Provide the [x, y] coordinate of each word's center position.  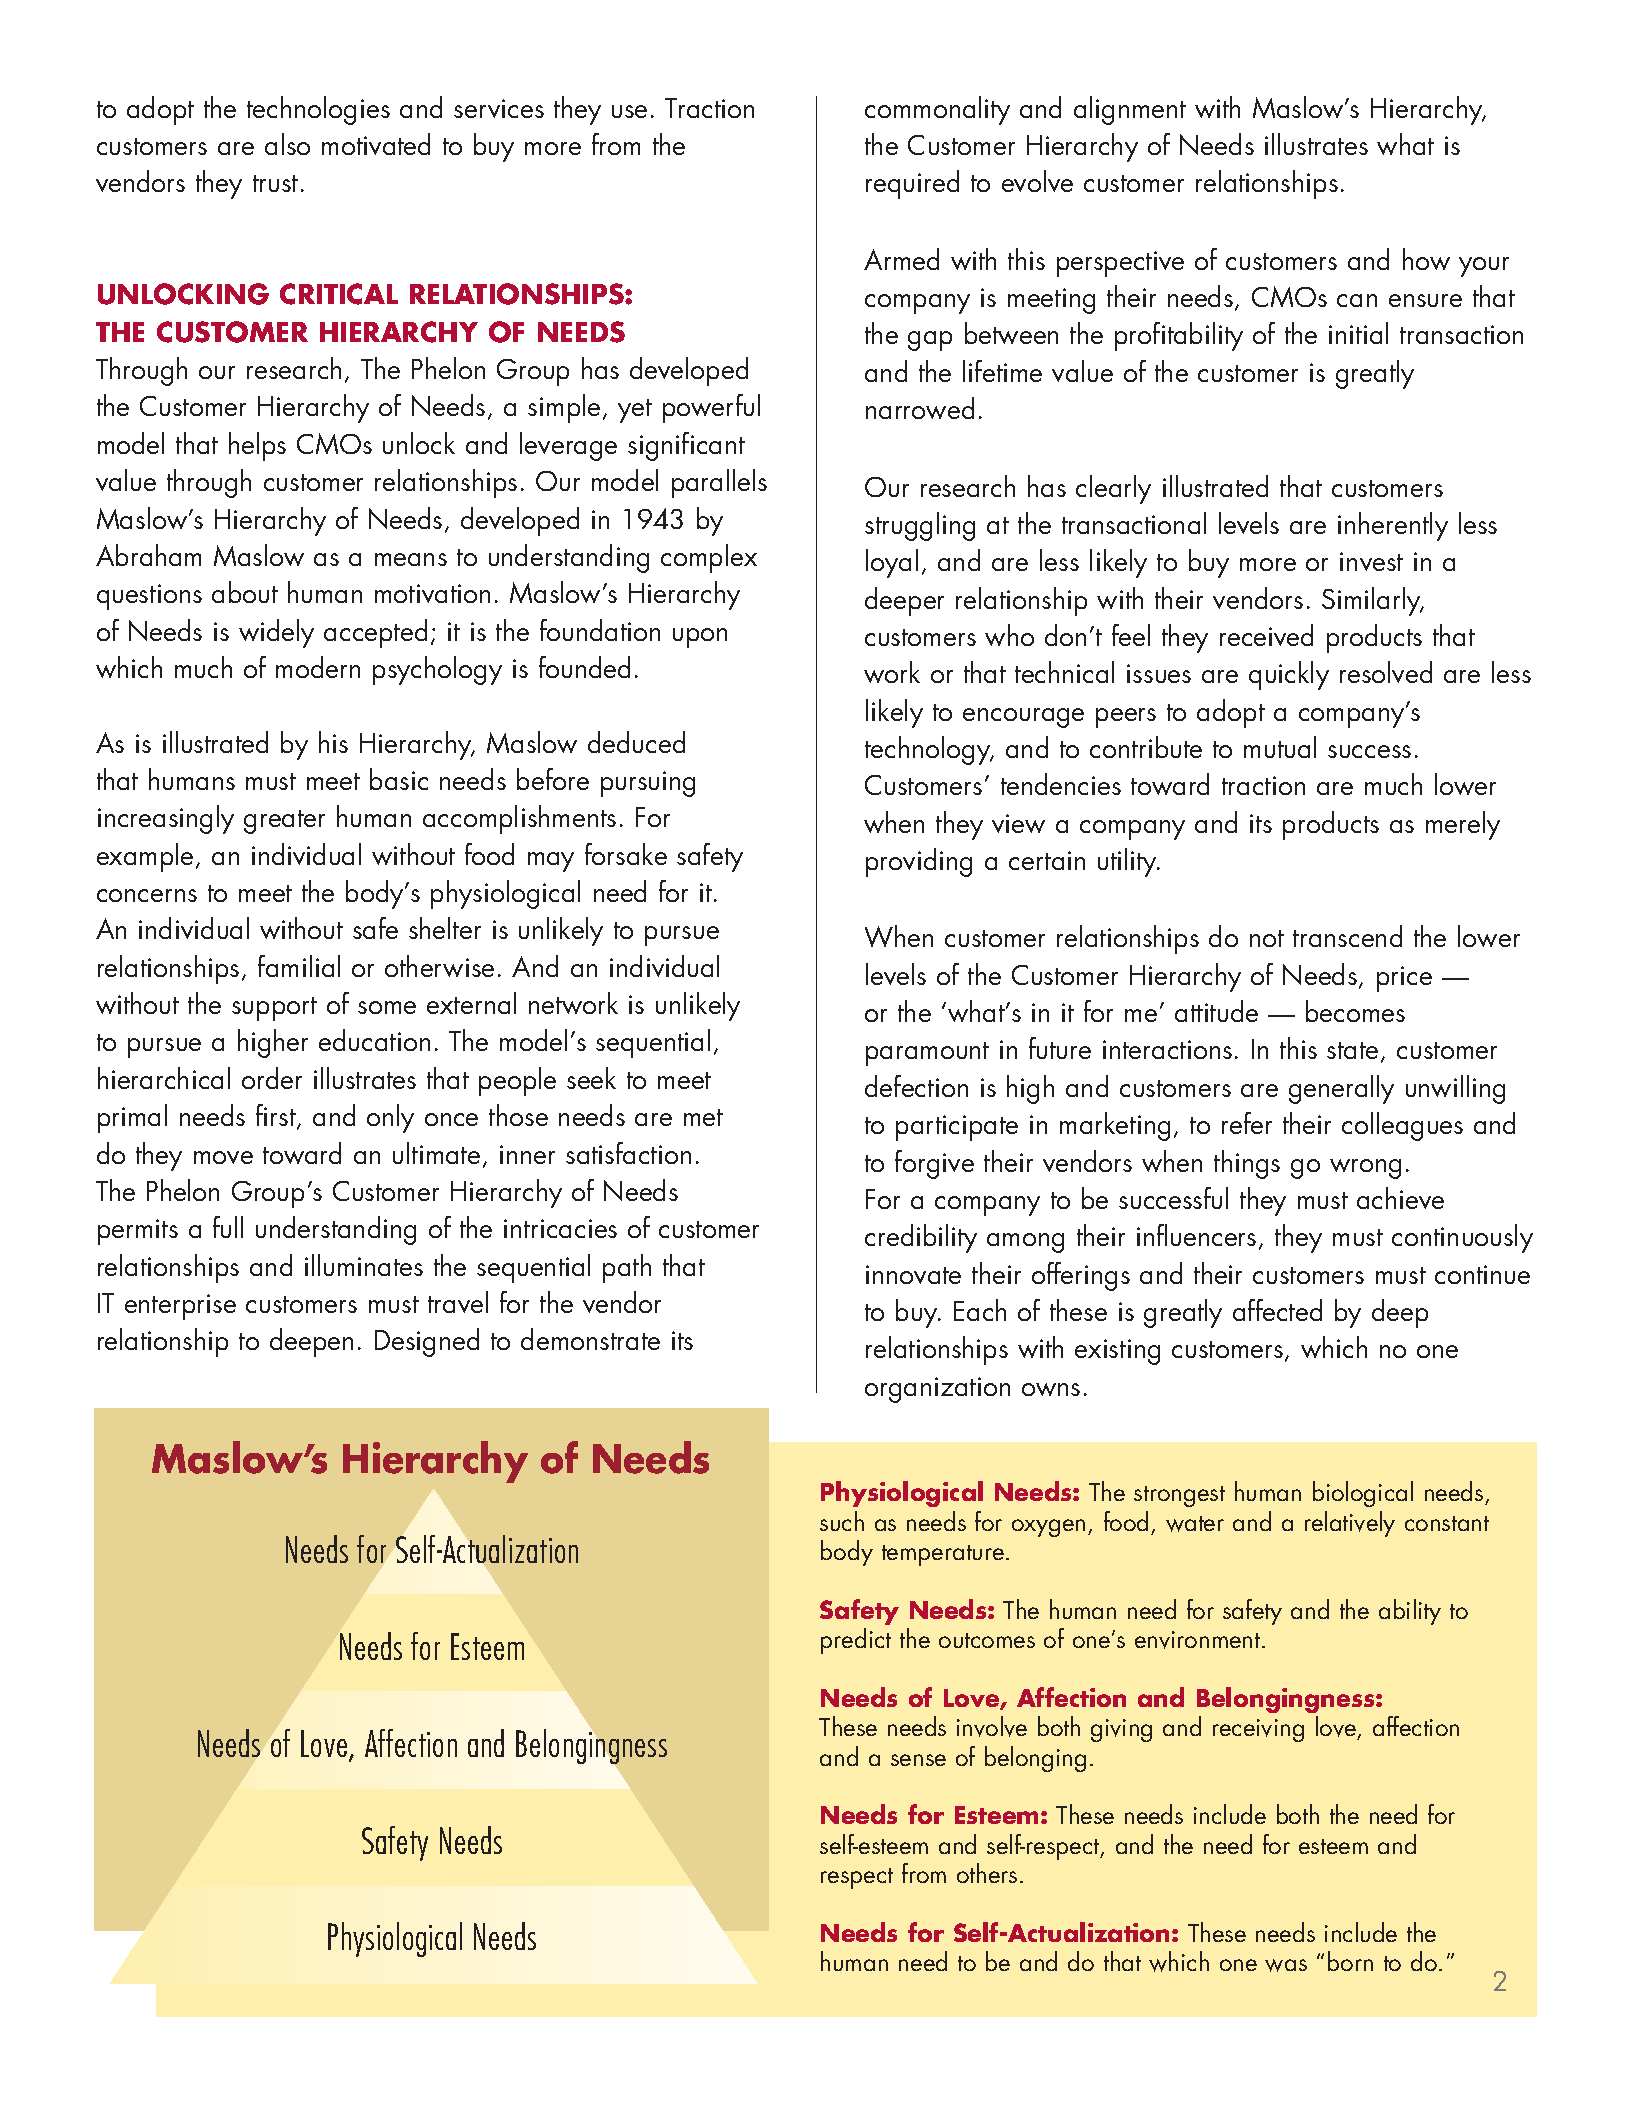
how [1426, 259]
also [287, 144]
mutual [1280, 747]
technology [929, 750]
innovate [913, 1274]
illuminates [364, 1265]
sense [918, 1760]
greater [284, 822]
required [912, 184]
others [987, 1873]
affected [1277, 1310]
